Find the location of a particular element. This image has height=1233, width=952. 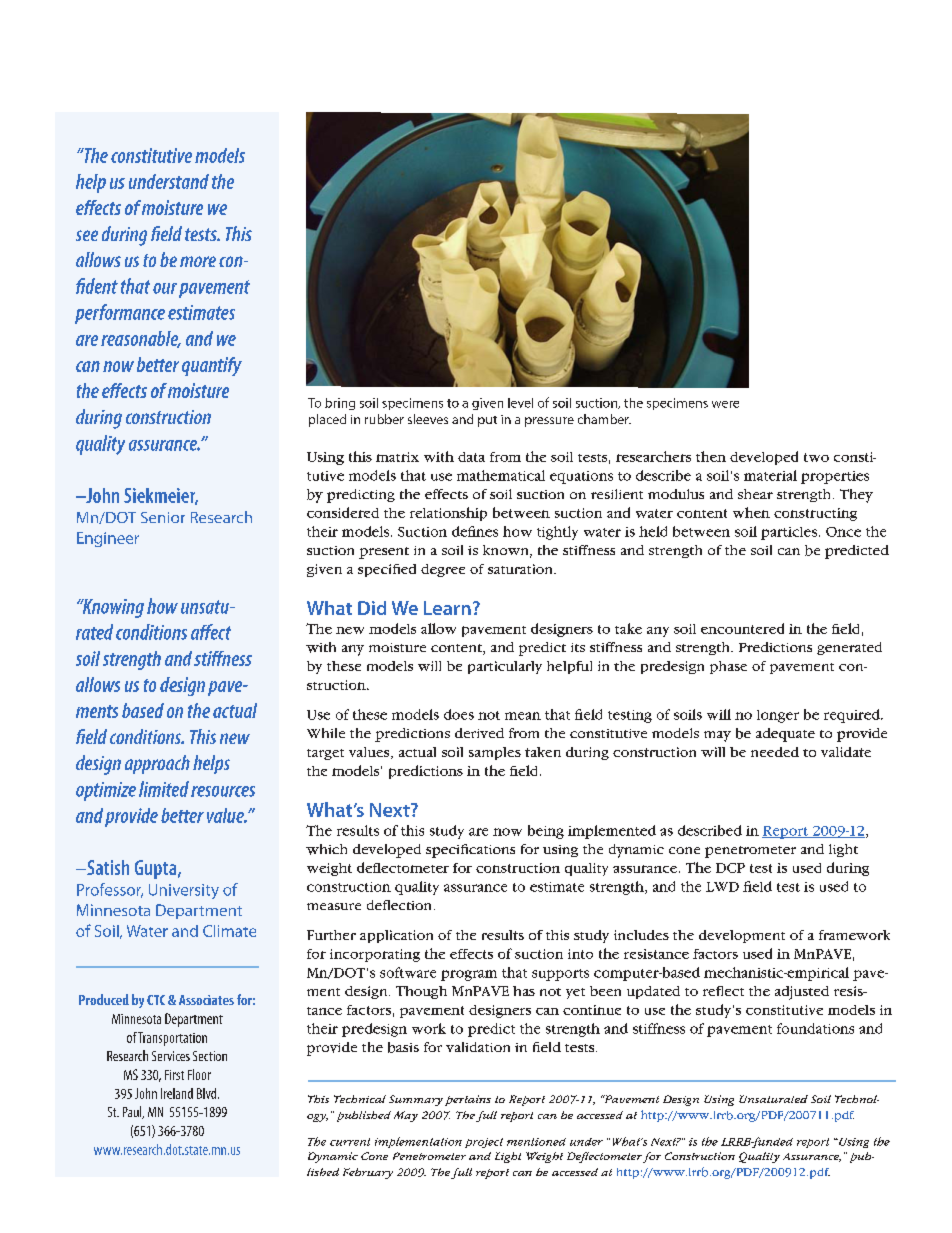

were is located at coordinates (725, 404).
